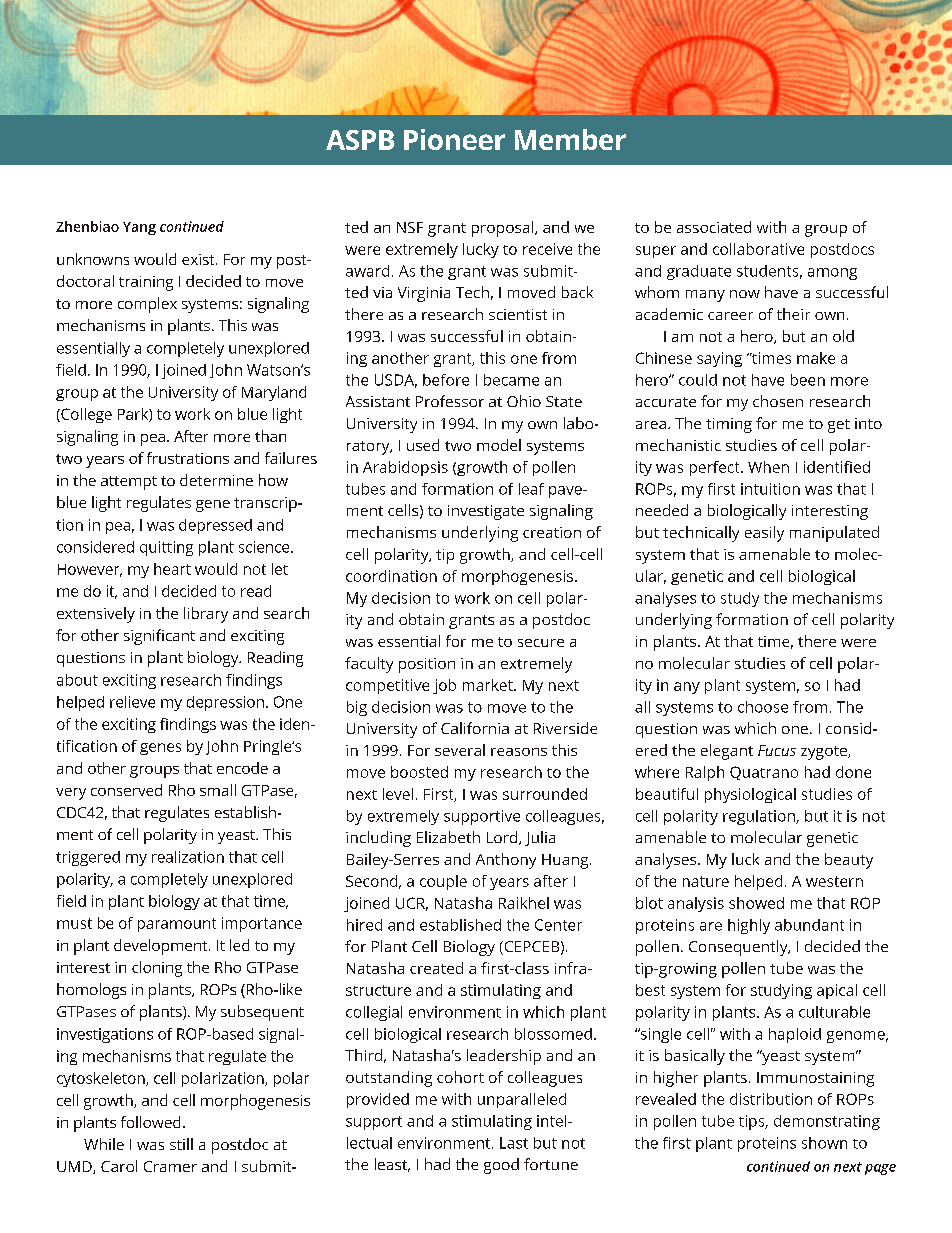 Image resolution: width=952 pixels, height=1233 pixels. Describe the element at coordinates (454, 139) in the page. I see `Pioneer` at that location.
